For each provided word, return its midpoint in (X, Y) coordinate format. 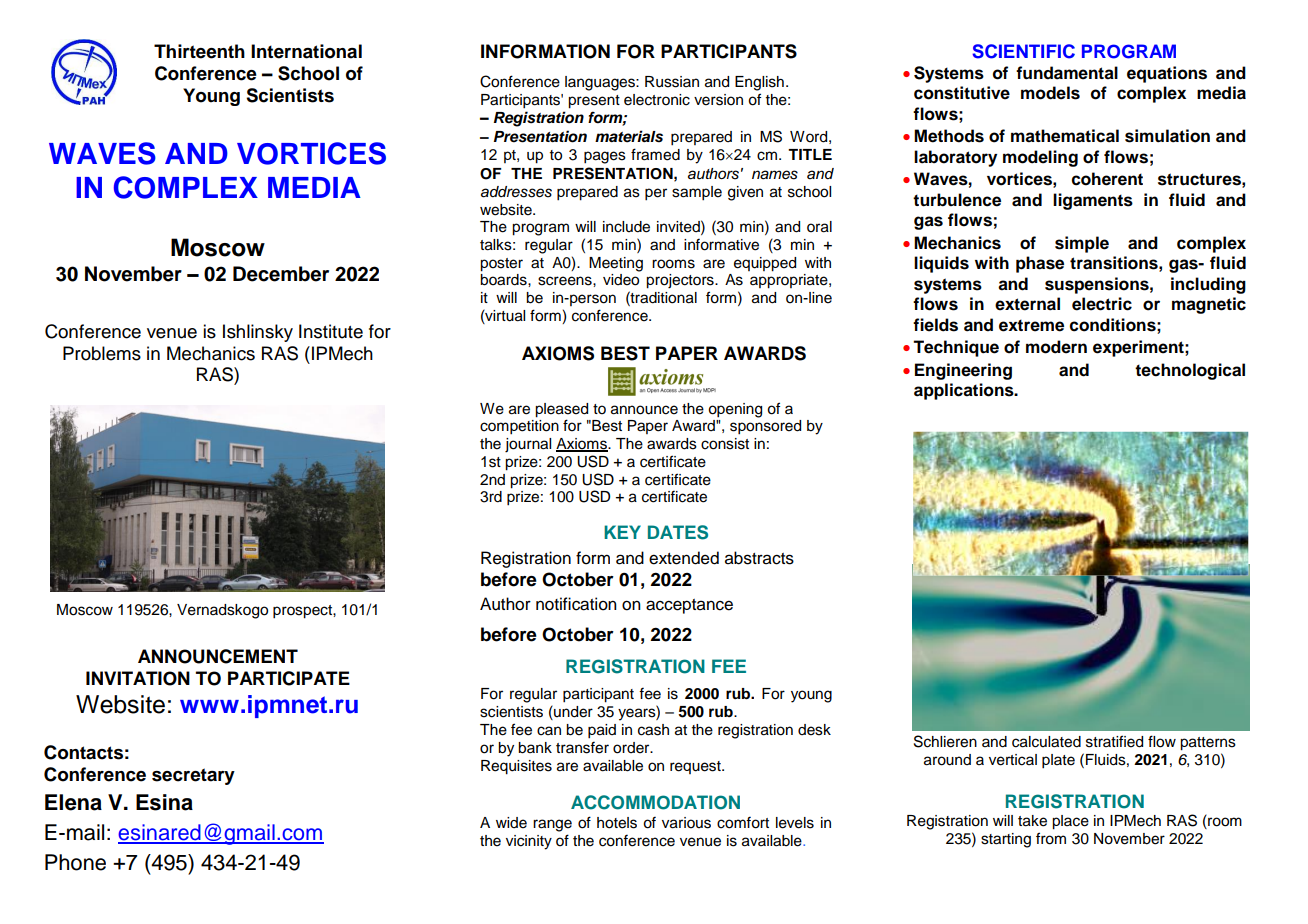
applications (965, 391)
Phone (75, 862)
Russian (672, 82)
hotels (617, 823)
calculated (1046, 742)
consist (725, 444)
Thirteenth (199, 51)
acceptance (689, 606)
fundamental (1067, 73)
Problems (102, 353)
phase (1040, 264)
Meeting (616, 264)
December (281, 274)
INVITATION (138, 678)
